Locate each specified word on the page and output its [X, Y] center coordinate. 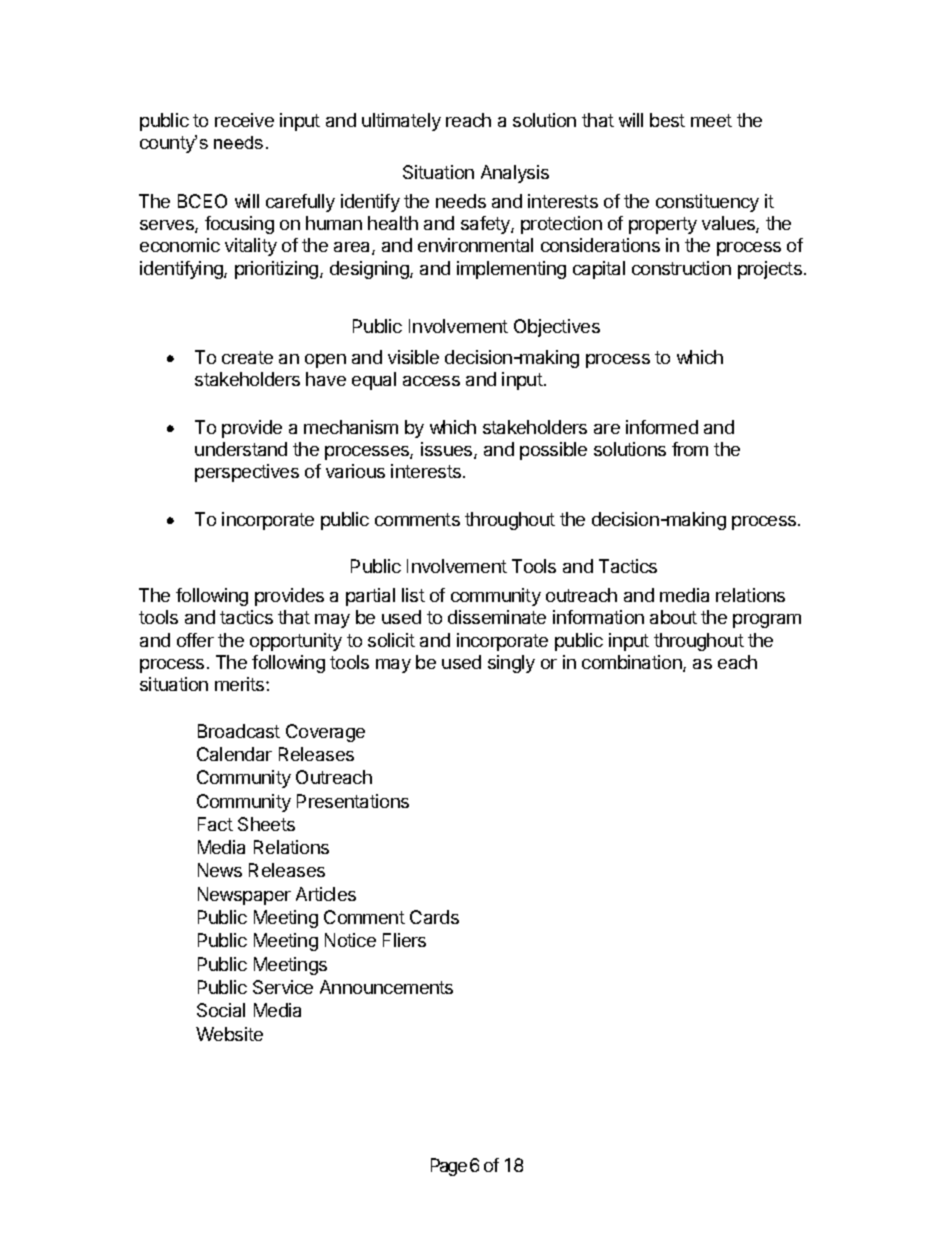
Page [449, 1167]
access [431, 381]
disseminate [497, 617]
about [673, 617]
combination [633, 663]
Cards [434, 917]
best [667, 120]
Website [229, 1034]
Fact [215, 824]
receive [244, 120]
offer [195, 640]
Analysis [515, 174]
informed [662, 427]
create [247, 357]
